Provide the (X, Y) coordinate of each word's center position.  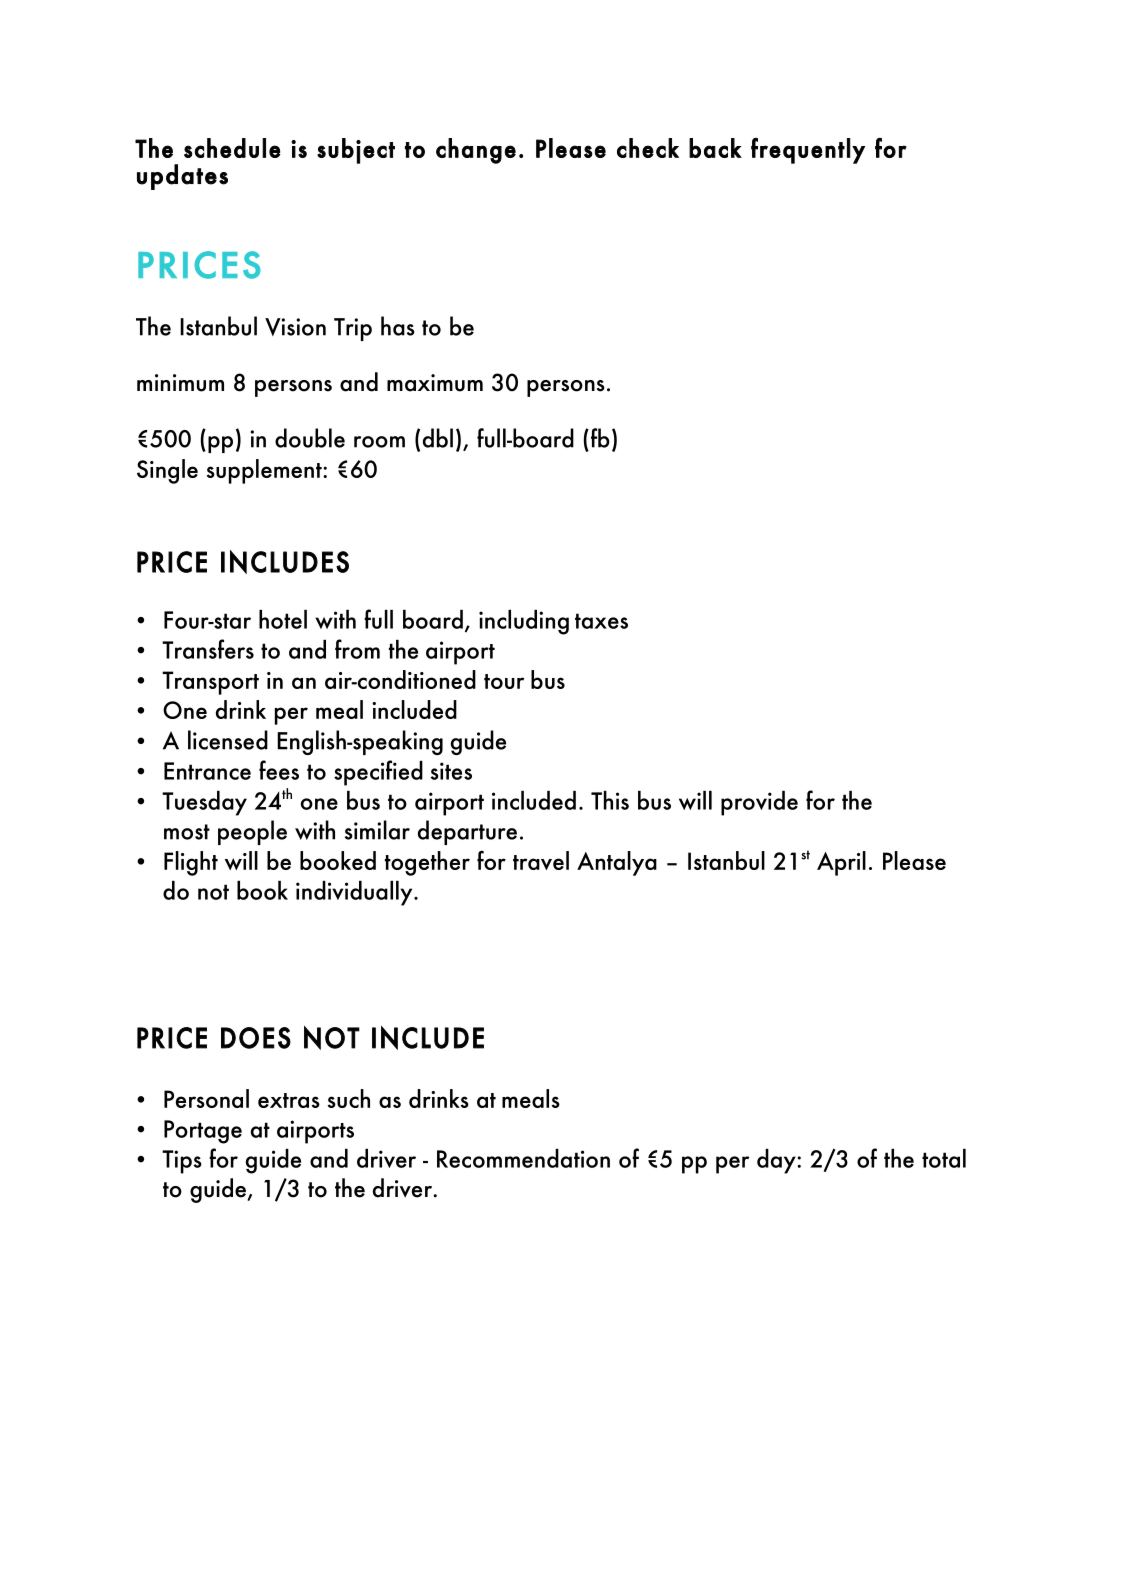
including (524, 622)
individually (355, 893)
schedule (232, 148)
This (610, 800)
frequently (808, 151)
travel (541, 860)
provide (759, 803)
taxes (601, 621)
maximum (435, 383)
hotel (283, 619)
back (715, 148)
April (841, 863)
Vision (295, 327)
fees (279, 770)
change (476, 151)
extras (289, 1100)
